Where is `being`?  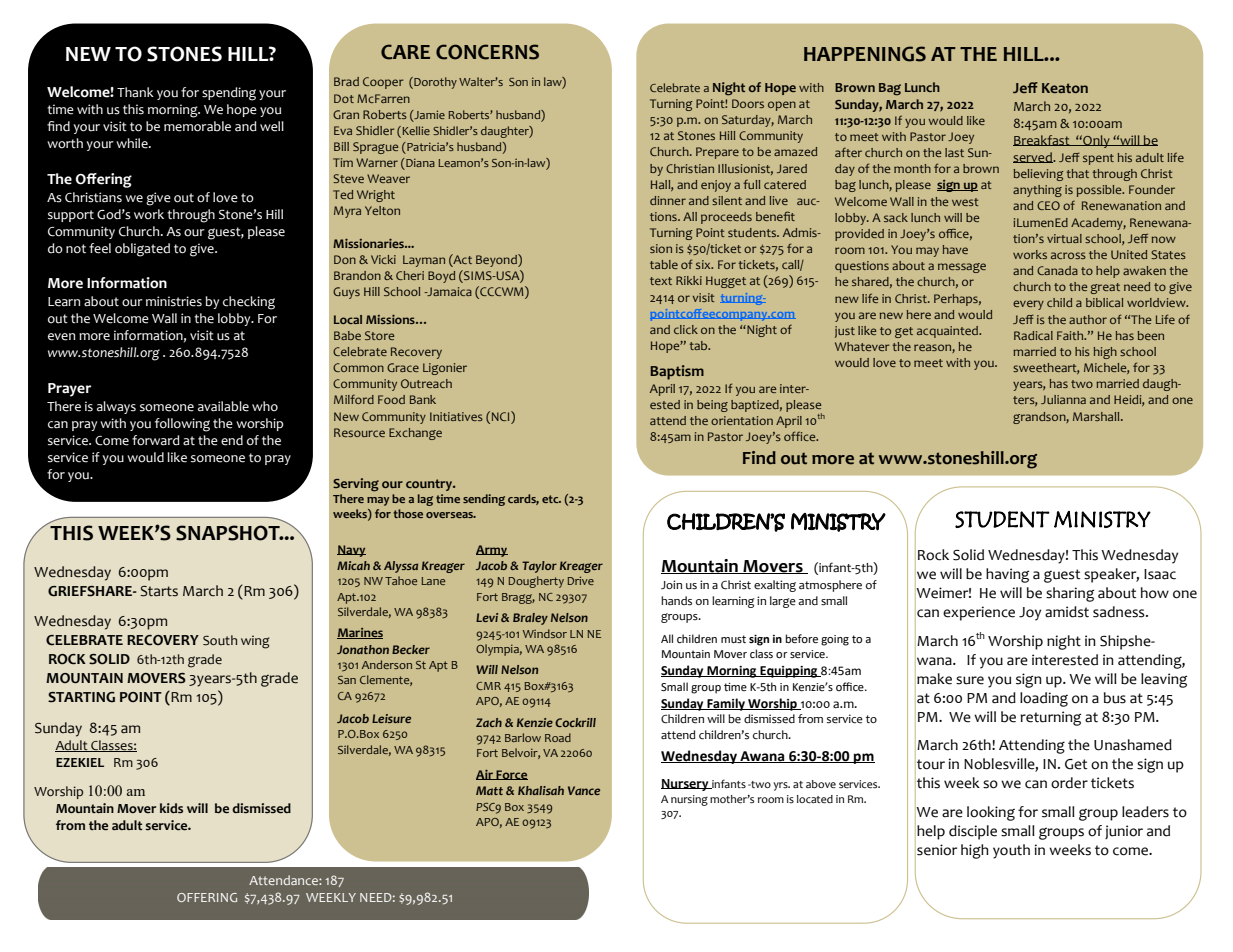 being is located at coordinates (712, 406).
